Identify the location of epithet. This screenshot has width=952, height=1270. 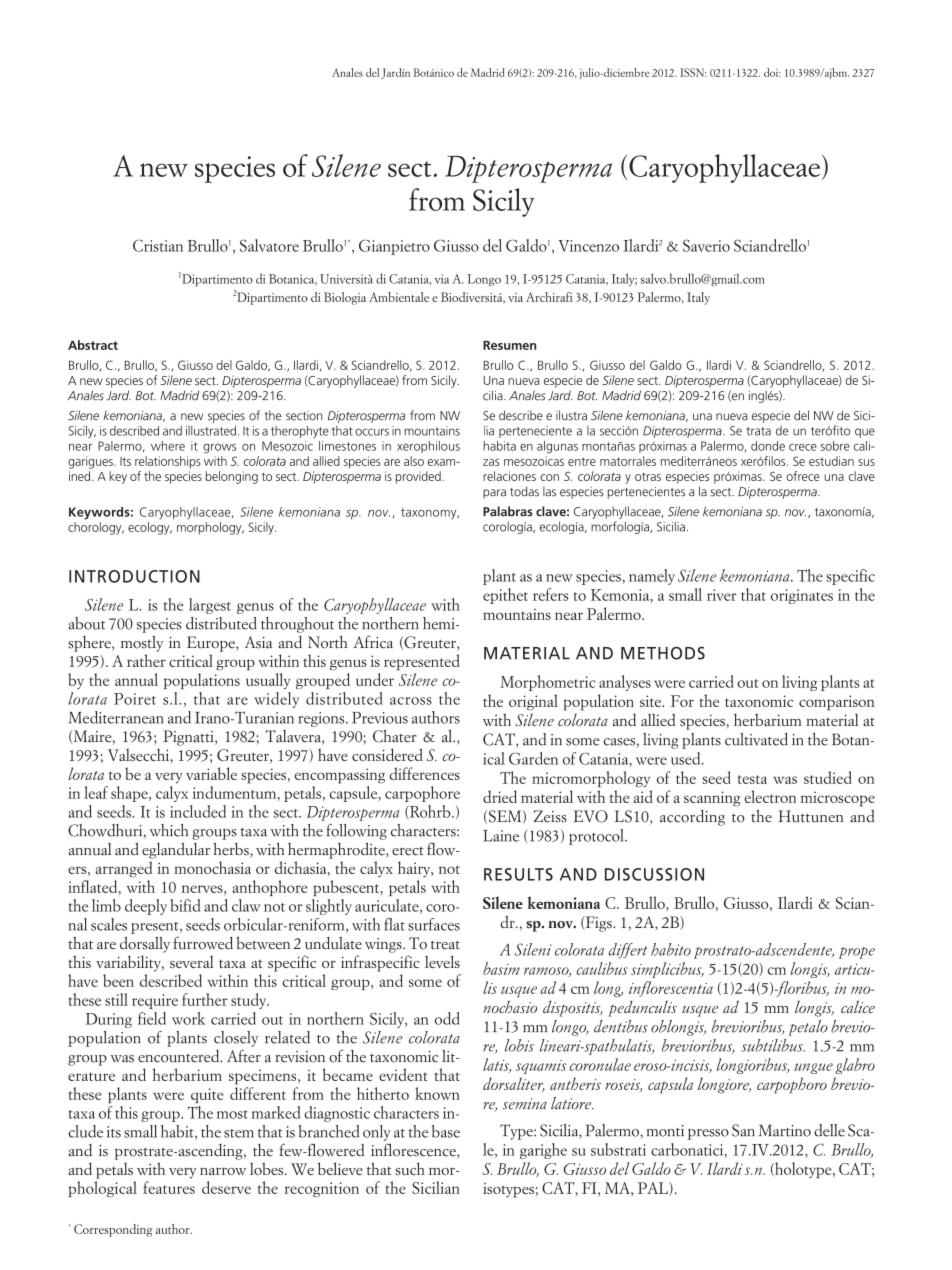
(505, 596).
